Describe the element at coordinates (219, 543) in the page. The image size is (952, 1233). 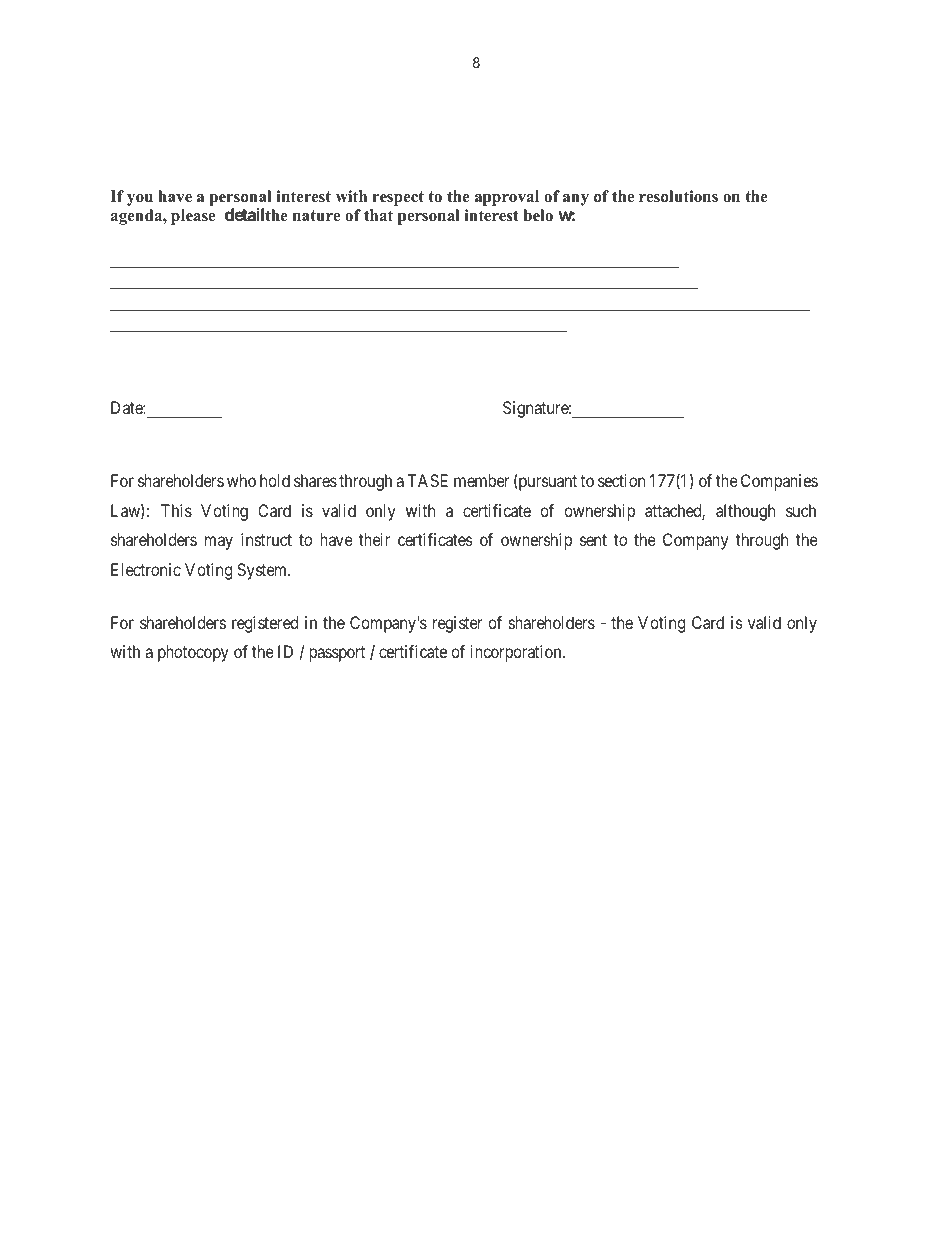
I see `may` at that location.
